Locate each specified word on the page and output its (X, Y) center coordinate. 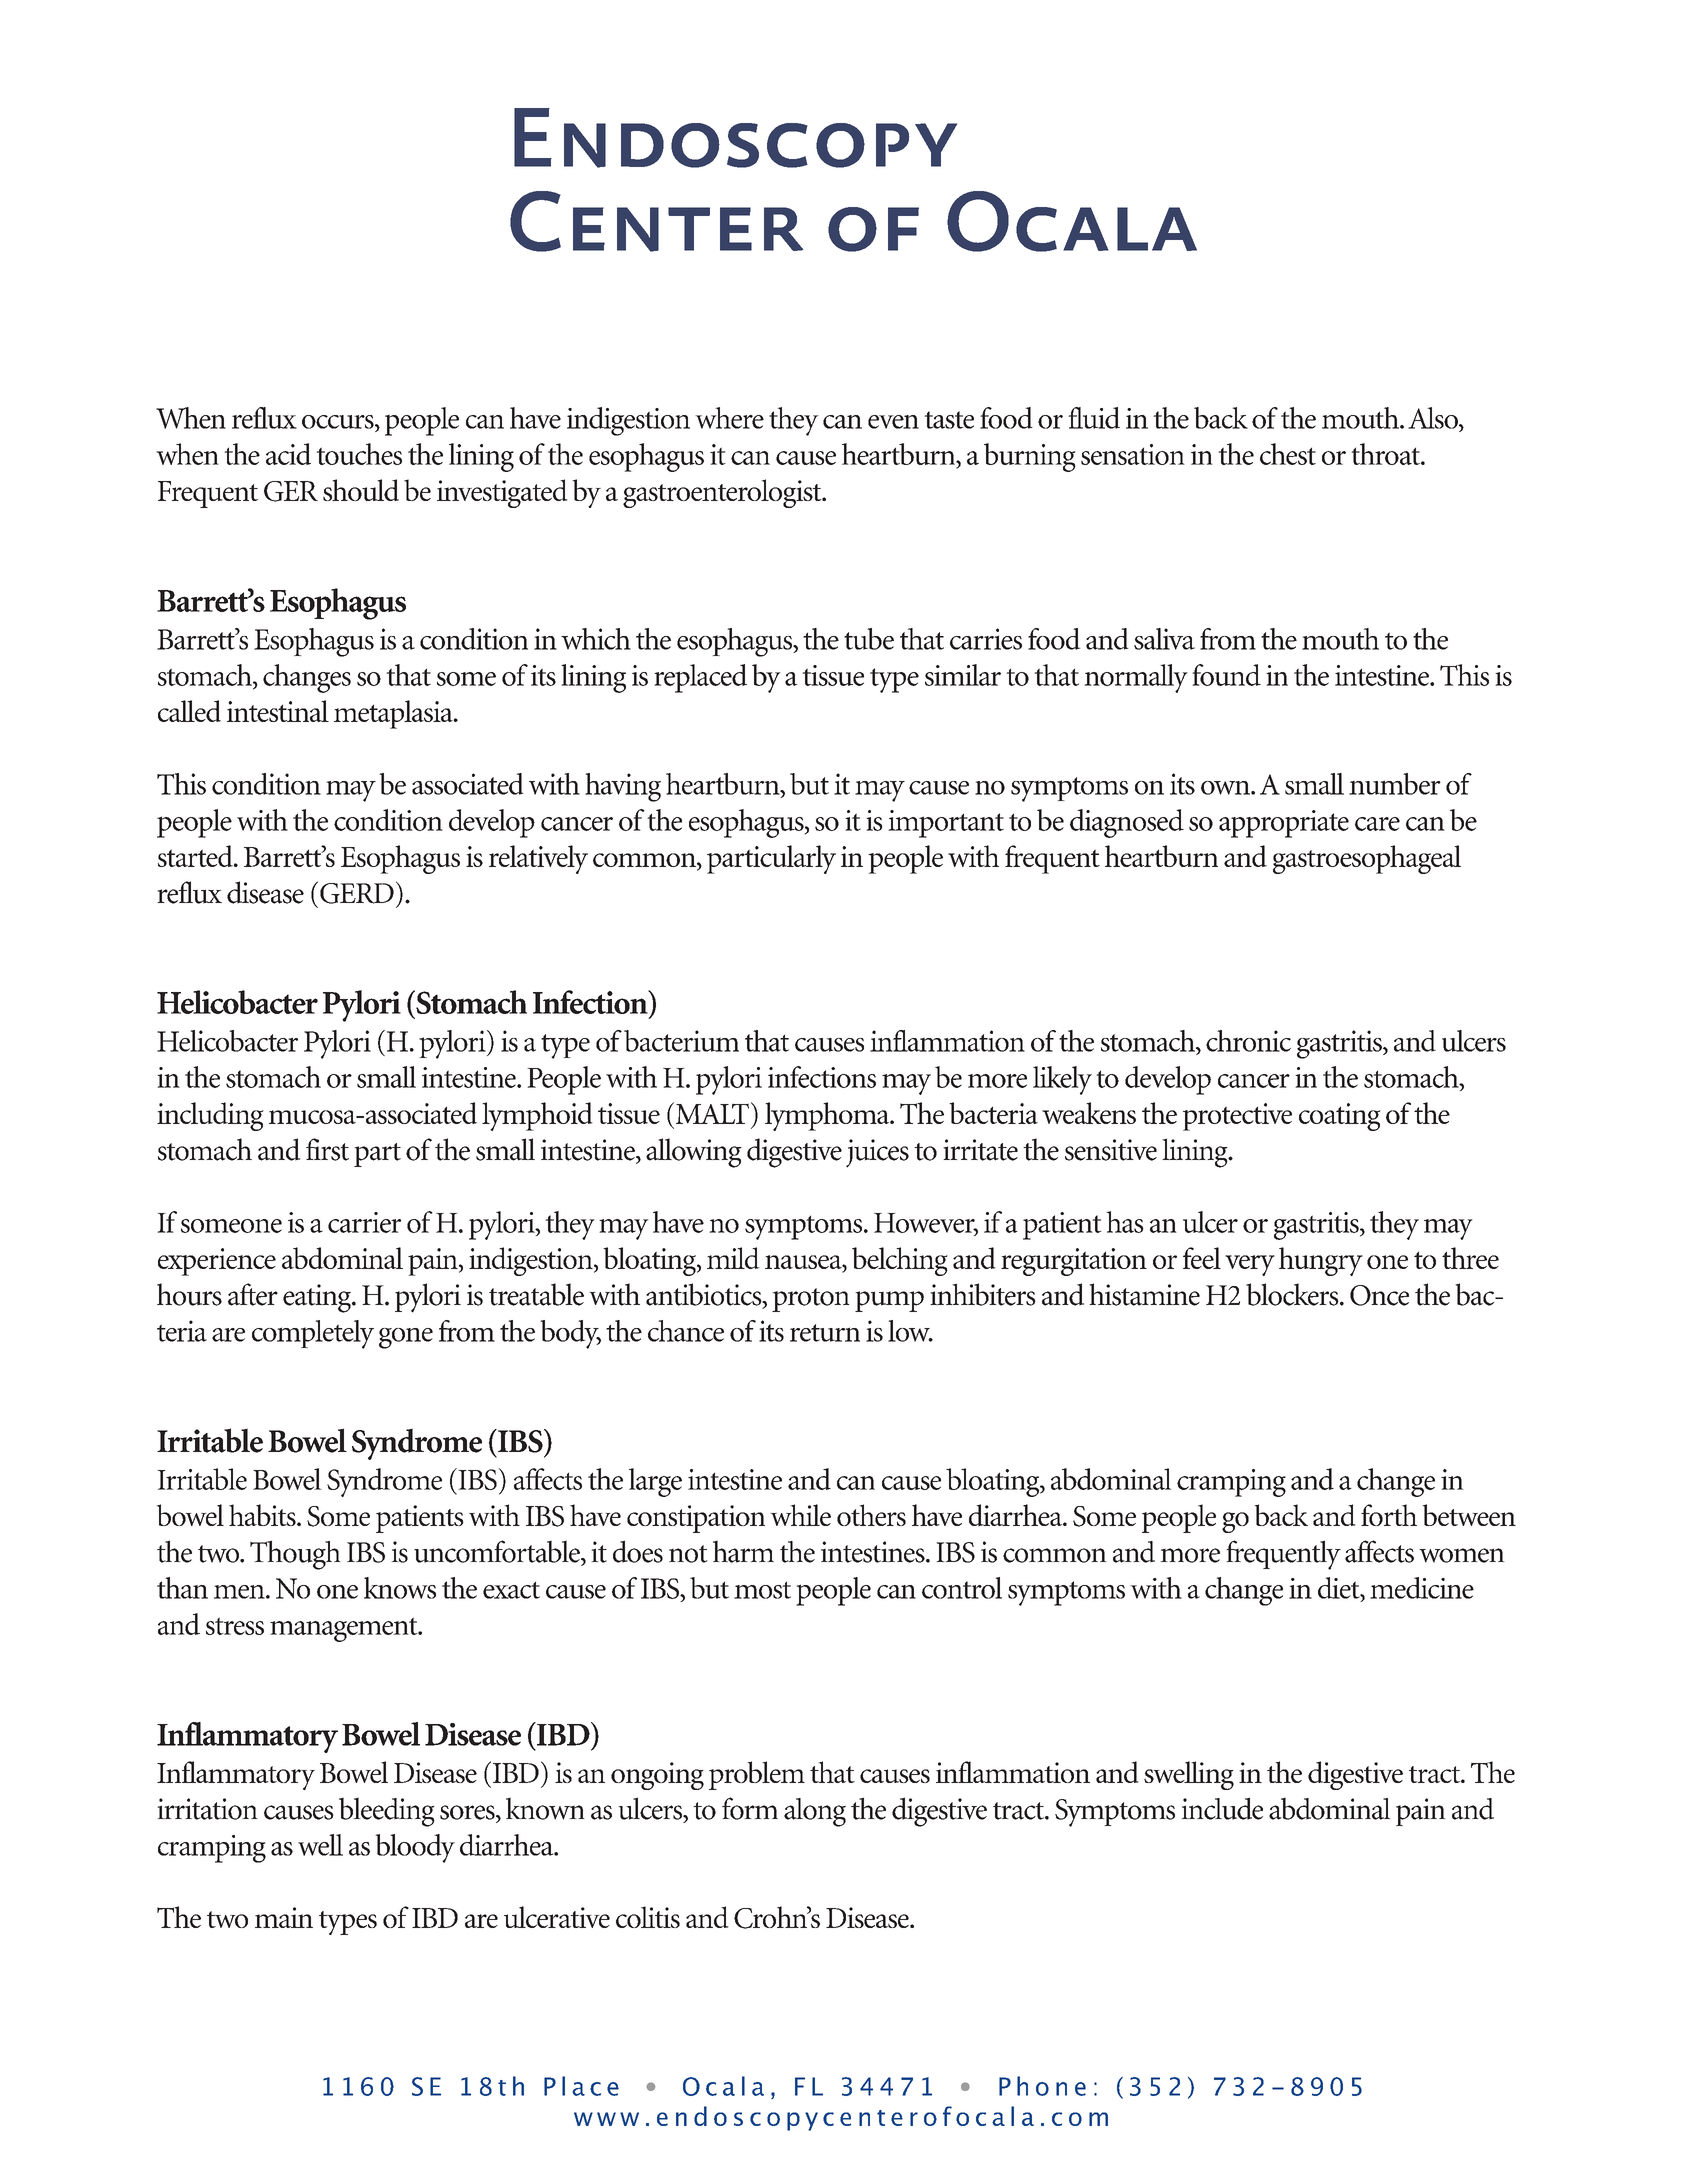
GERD (357, 893)
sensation (1133, 454)
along (815, 1812)
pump (889, 1301)
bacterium (681, 1041)
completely (313, 1334)
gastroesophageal (1367, 859)
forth (1389, 1515)
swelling (1189, 1775)
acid (288, 454)
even (893, 422)
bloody (415, 1848)
